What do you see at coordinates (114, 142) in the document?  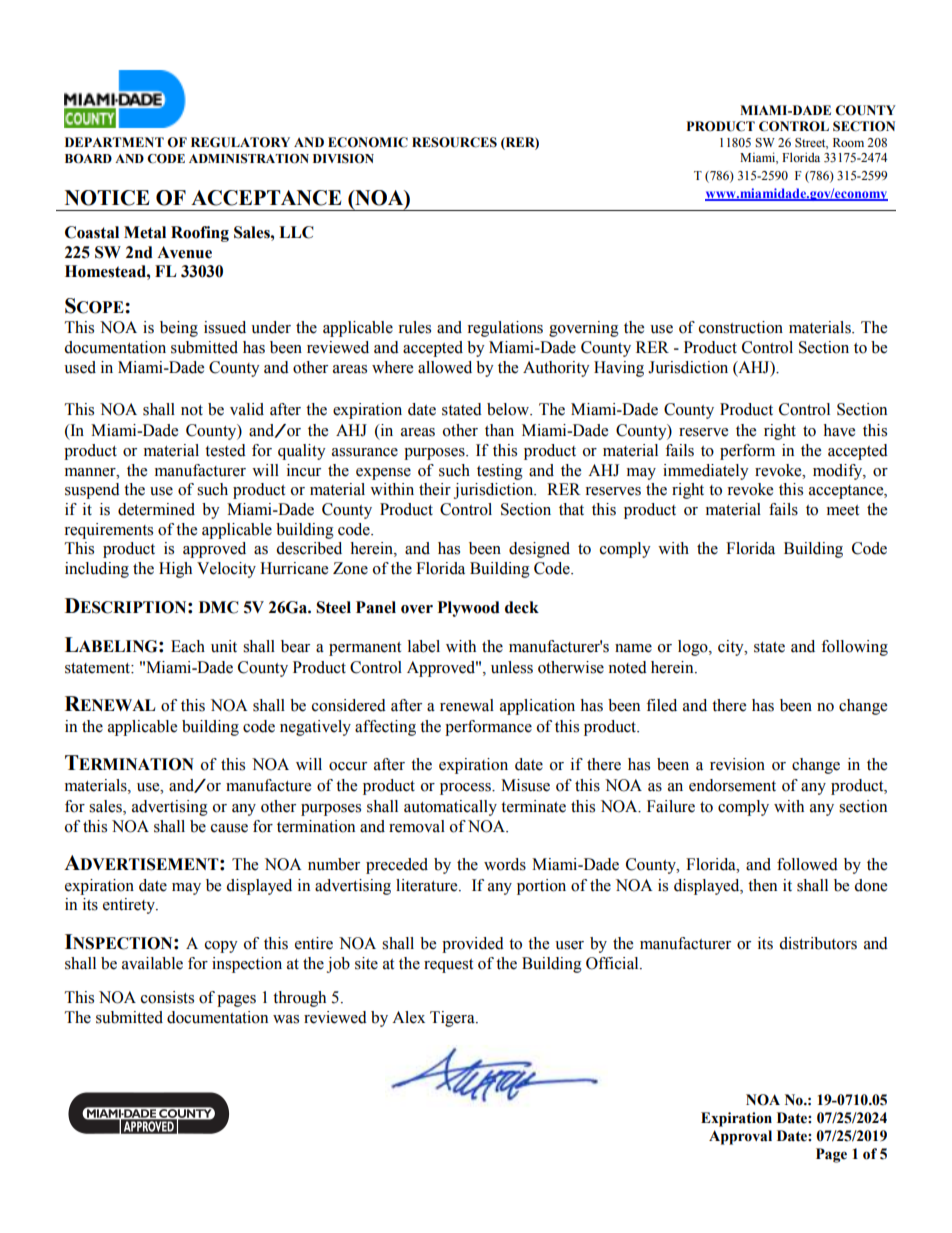 I see `DEPARTMENT` at bounding box center [114, 142].
